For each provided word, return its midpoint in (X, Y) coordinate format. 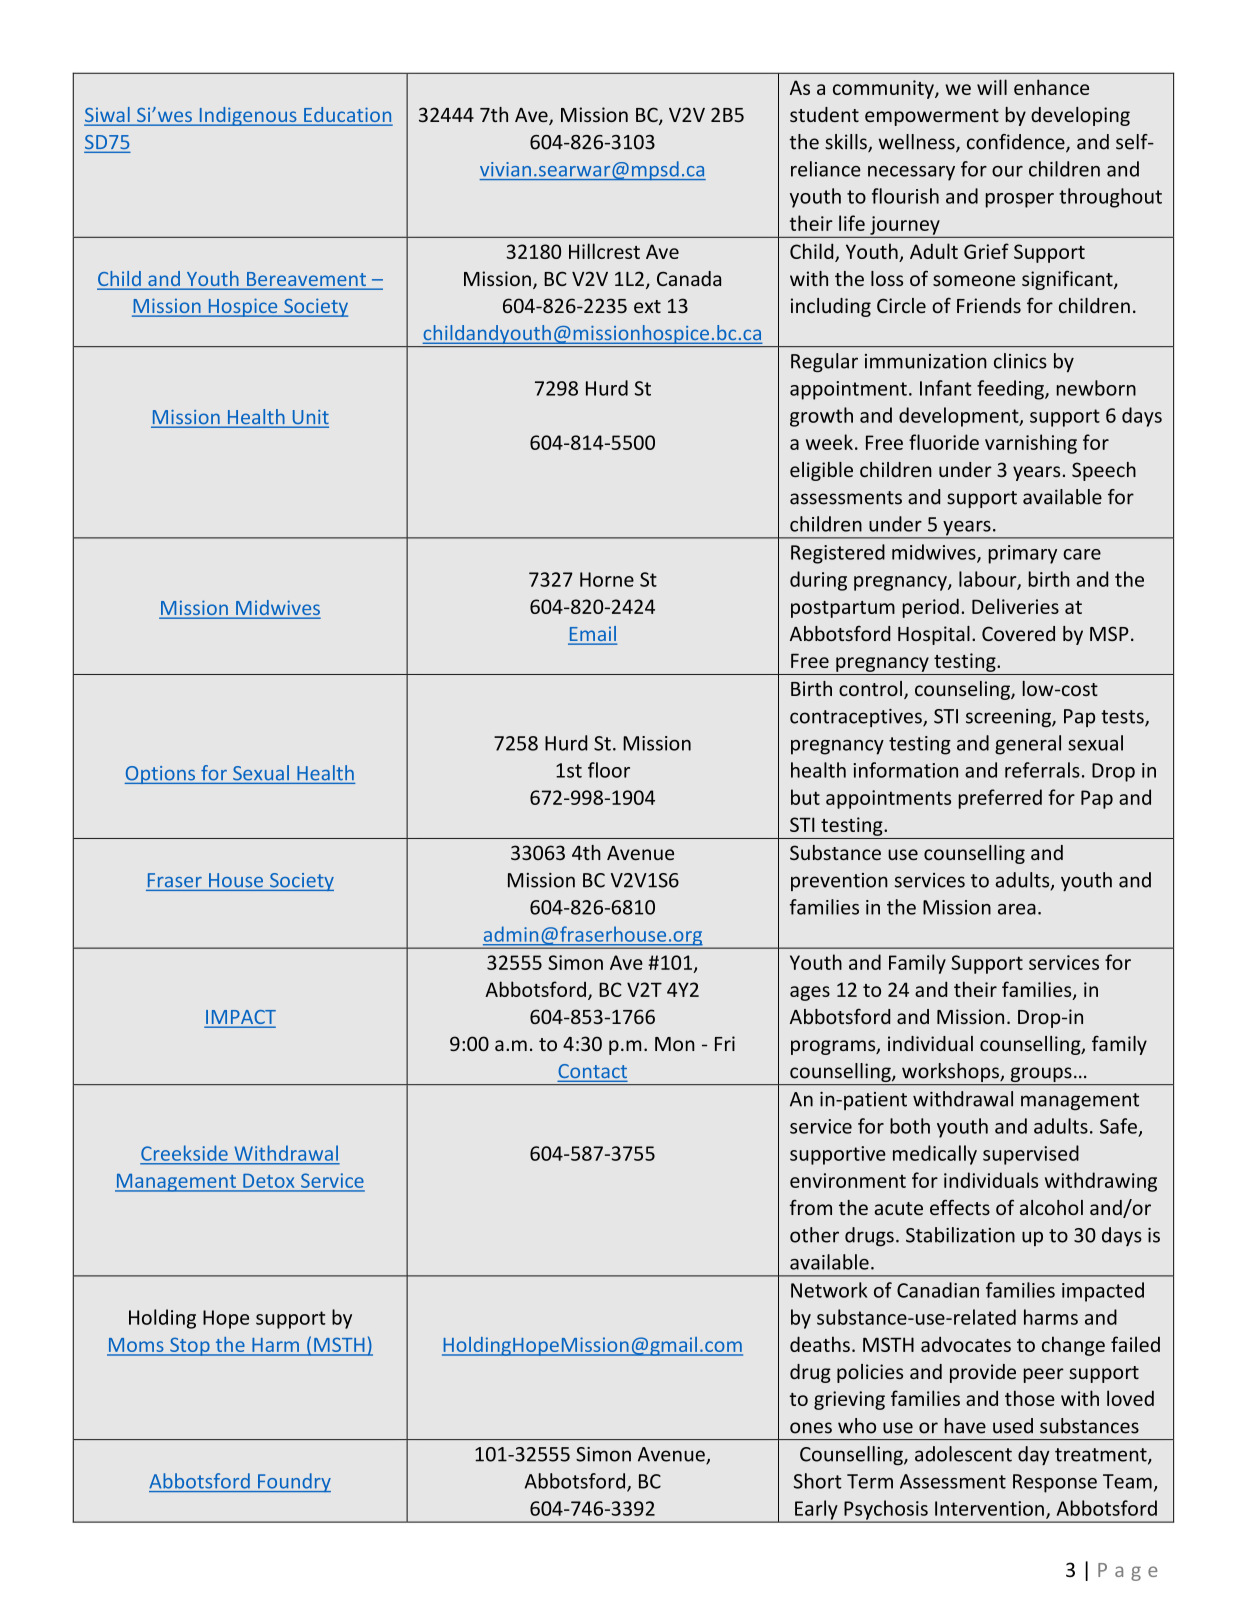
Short (818, 1481)
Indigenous (248, 116)
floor (609, 770)
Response (1055, 1483)
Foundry (293, 1483)
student (824, 114)
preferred (1000, 799)
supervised (1031, 1155)
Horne (607, 579)
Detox (269, 1181)
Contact (592, 1072)
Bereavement (306, 280)
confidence (1017, 143)
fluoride (944, 442)
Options (161, 775)
